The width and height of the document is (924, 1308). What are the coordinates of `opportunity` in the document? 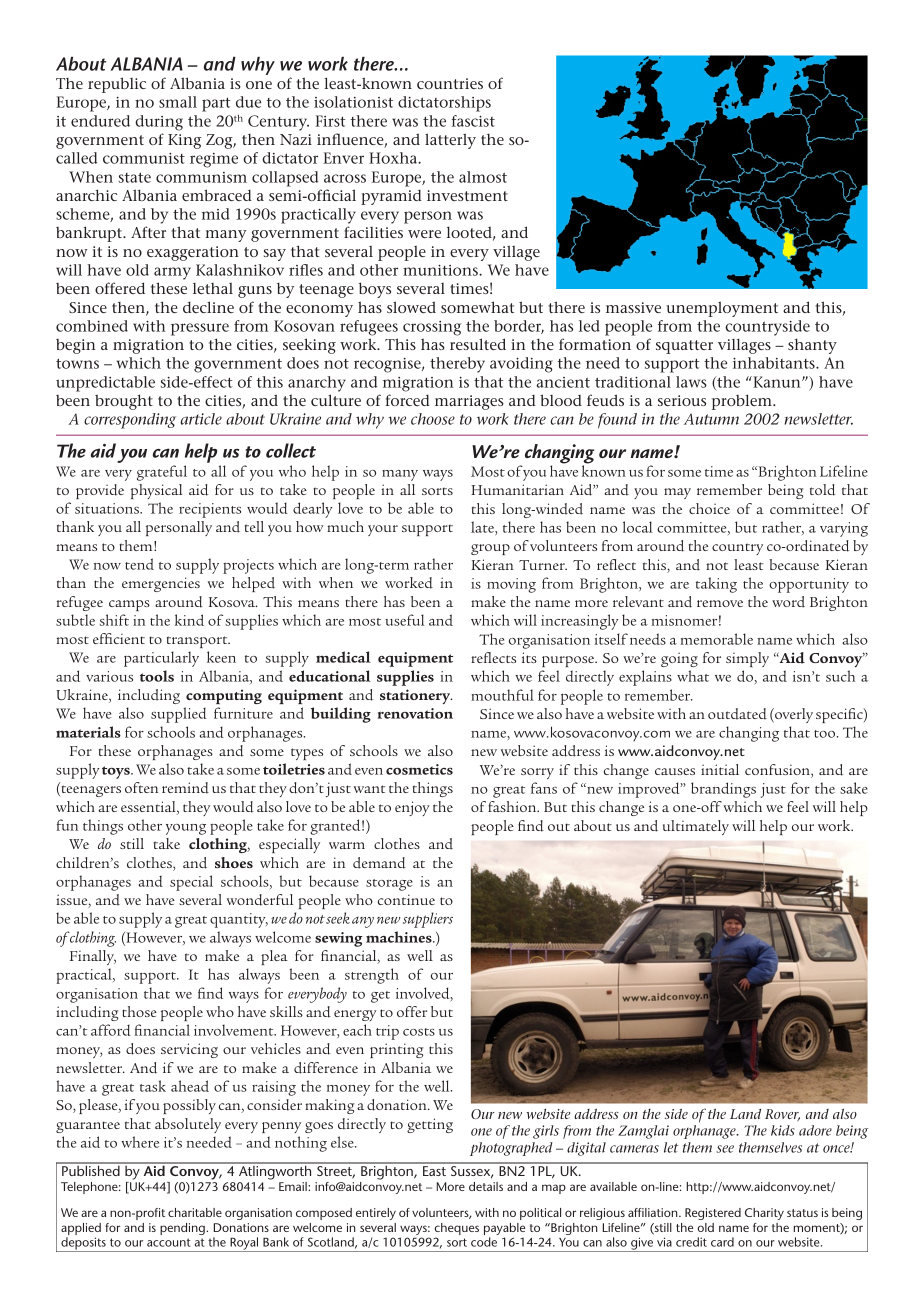 It's located at (809, 585).
